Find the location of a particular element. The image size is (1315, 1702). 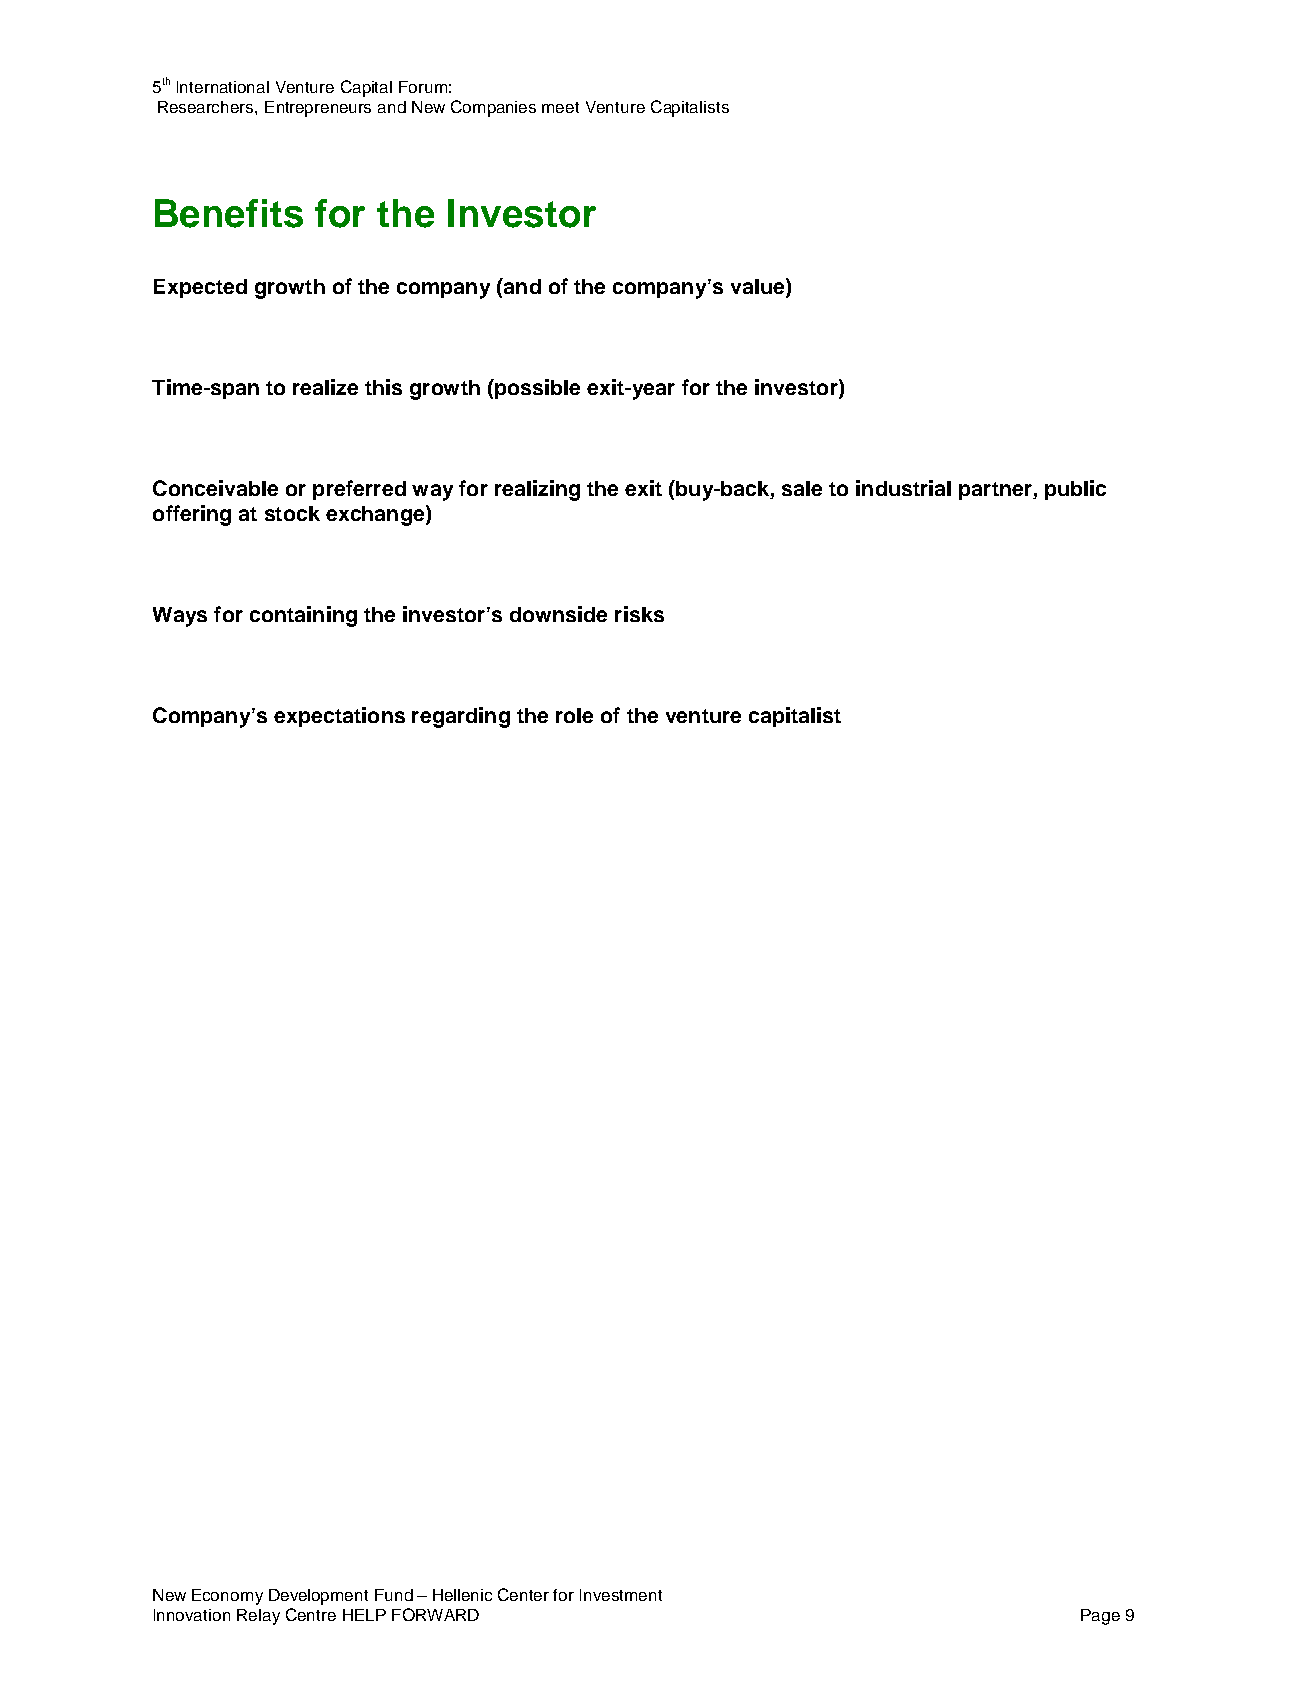

Entrepreneurs is located at coordinates (318, 109).
